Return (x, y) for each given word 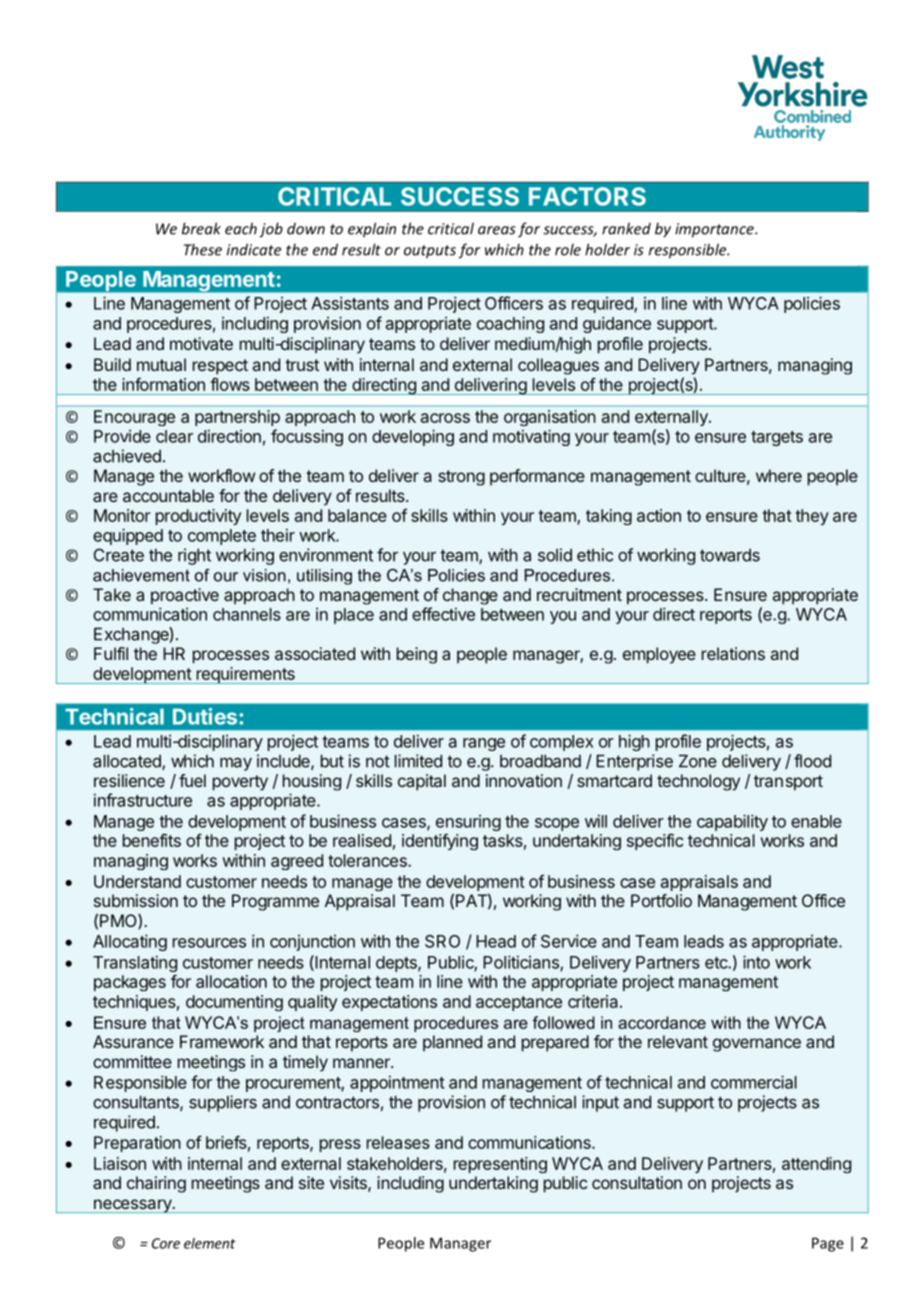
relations (733, 653)
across (445, 418)
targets (777, 438)
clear (174, 436)
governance (757, 1045)
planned (452, 1043)
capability (732, 822)
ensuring (468, 824)
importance (715, 230)
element (210, 1243)
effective (443, 614)
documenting (234, 1003)
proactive (185, 596)
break (201, 228)
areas (497, 230)
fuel (192, 780)
